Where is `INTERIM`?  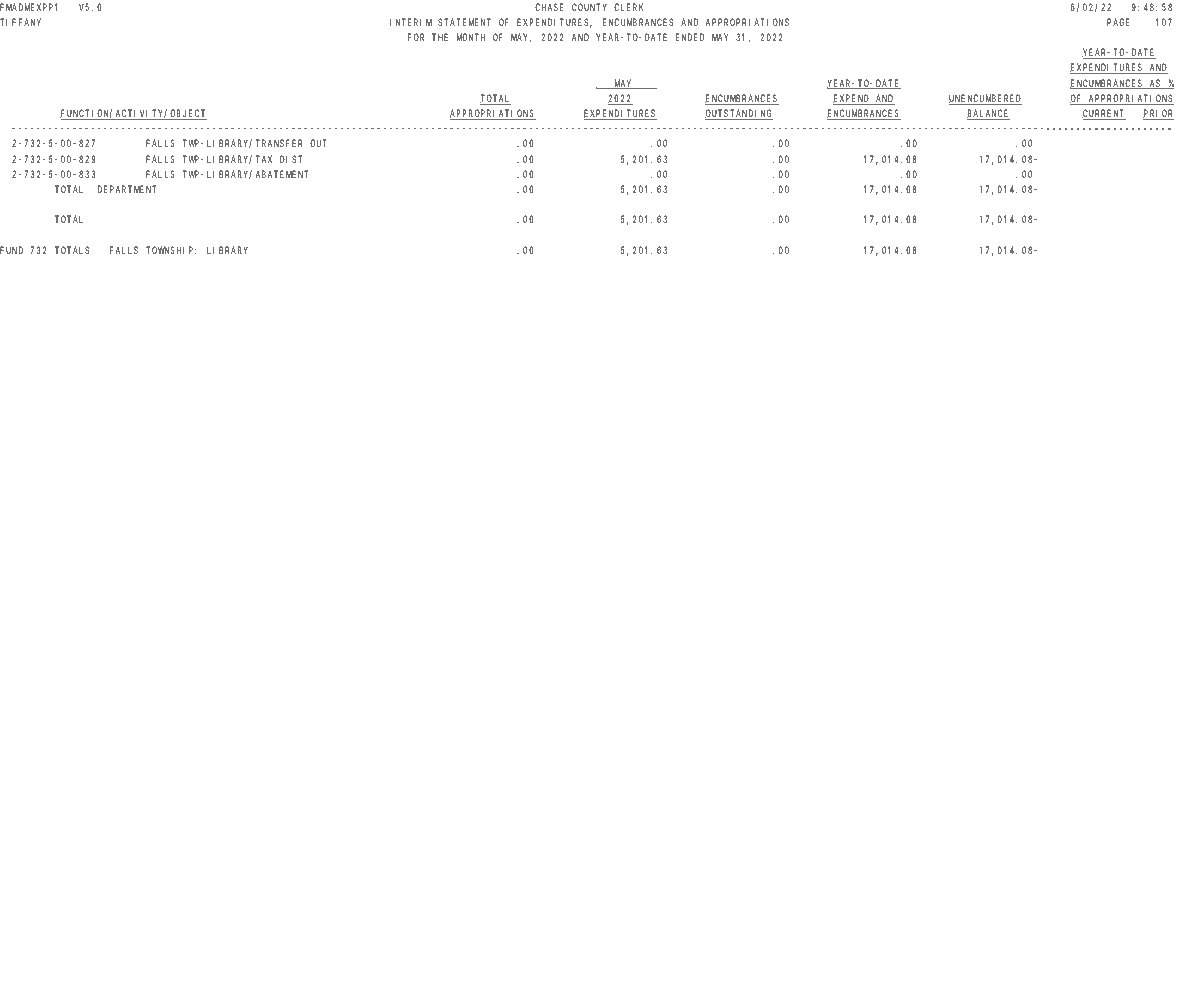 INTERIM is located at coordinates (411, 22).
